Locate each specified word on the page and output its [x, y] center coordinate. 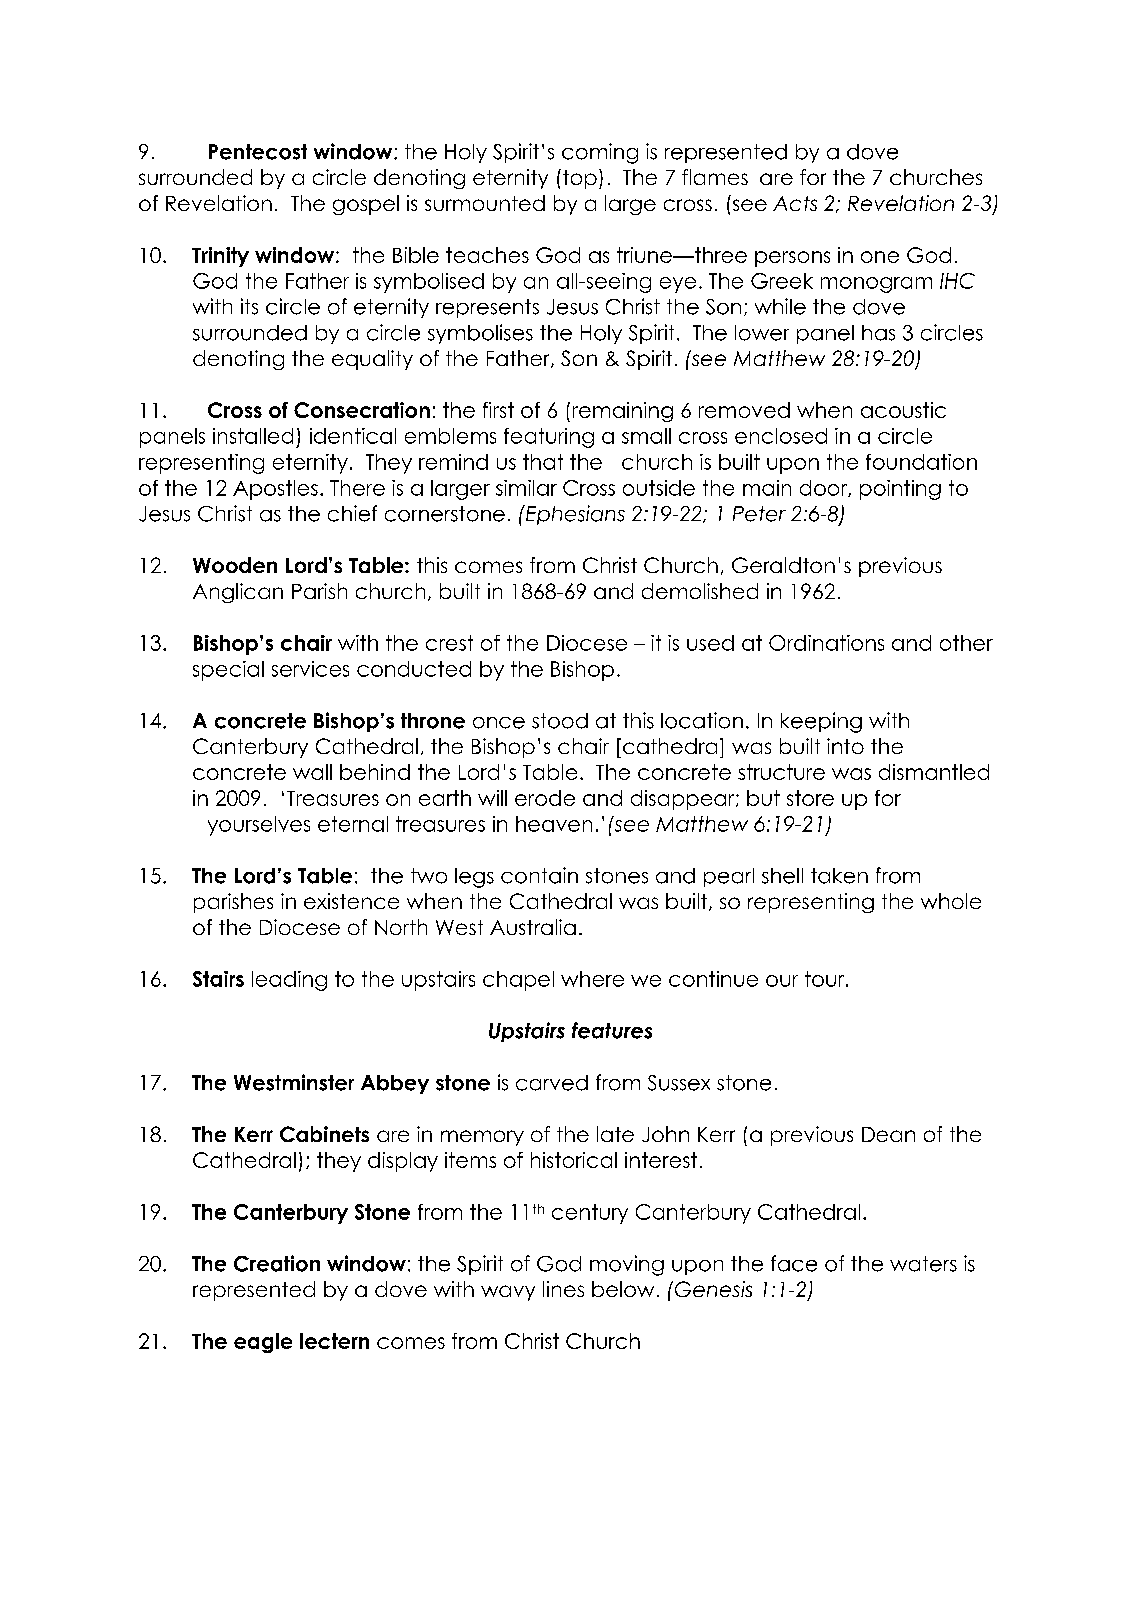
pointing [900, 490]
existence [351, 901]
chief [352, 513]
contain [539, 875]
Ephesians [574, 515]
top [580, 179]
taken [839, 876]
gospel [366, 205]
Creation [277, 1263]
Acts [795, 203]
